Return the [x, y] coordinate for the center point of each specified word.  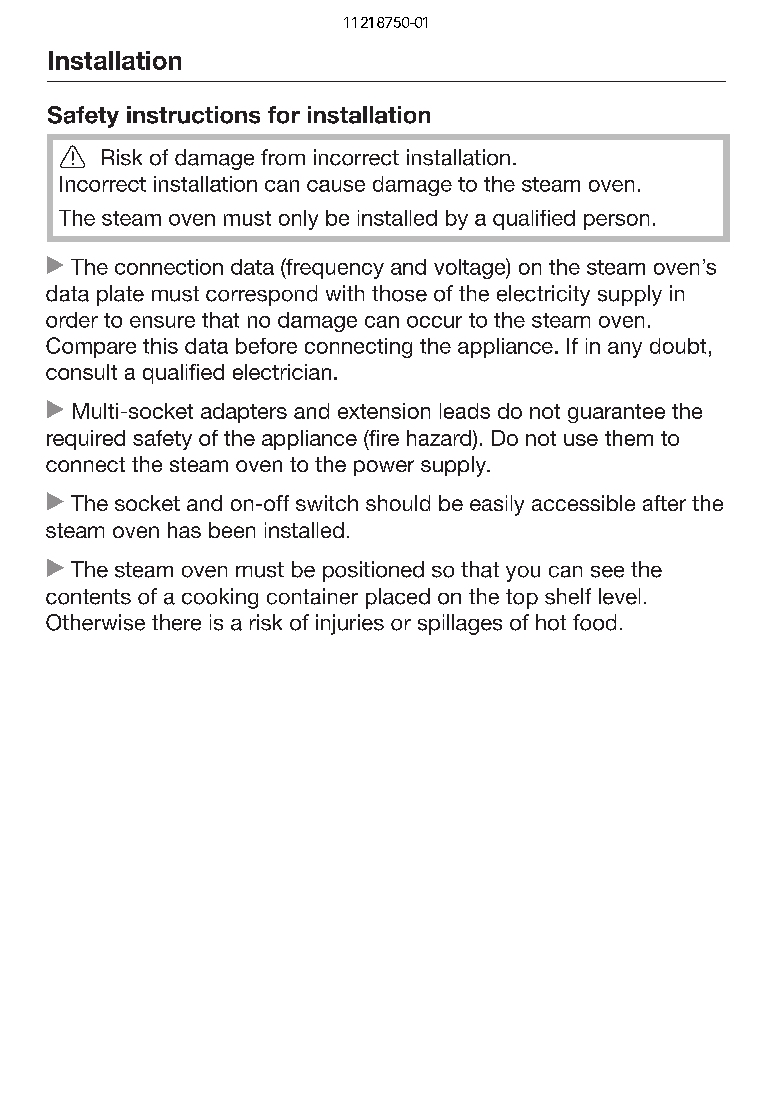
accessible [583, 503]
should [398, 503]
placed [398, 598]
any [625, 350]
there [176, 622]
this [160, 346]
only [298, 220]
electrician [282, 372]
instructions [193, 115]
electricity [543, 295]
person [616, 222]
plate [120, 295]
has [184, 530]
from [283, 157]
